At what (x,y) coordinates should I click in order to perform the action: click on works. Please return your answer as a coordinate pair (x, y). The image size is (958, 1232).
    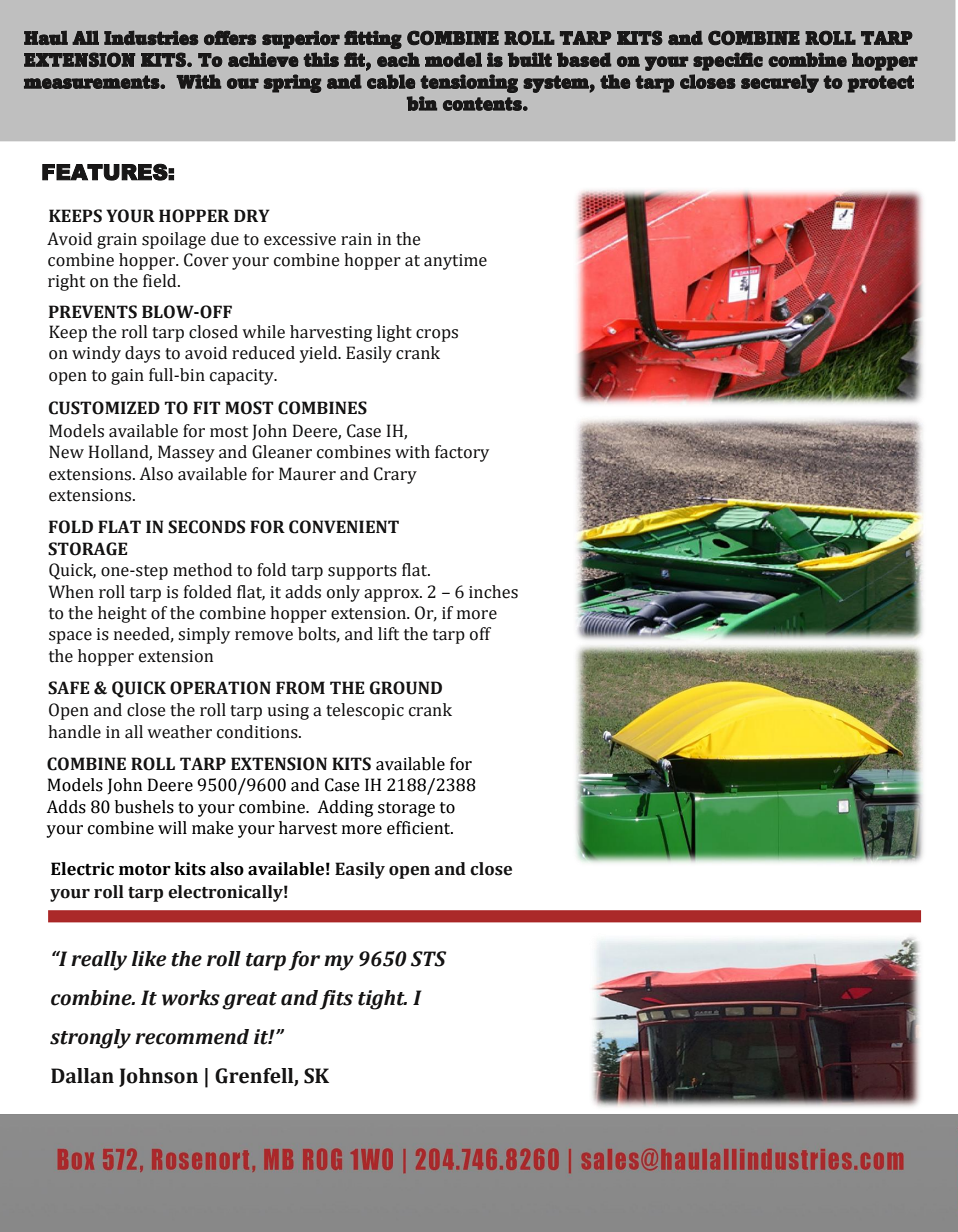
    Looking at the image, I should click on (191, 998).
